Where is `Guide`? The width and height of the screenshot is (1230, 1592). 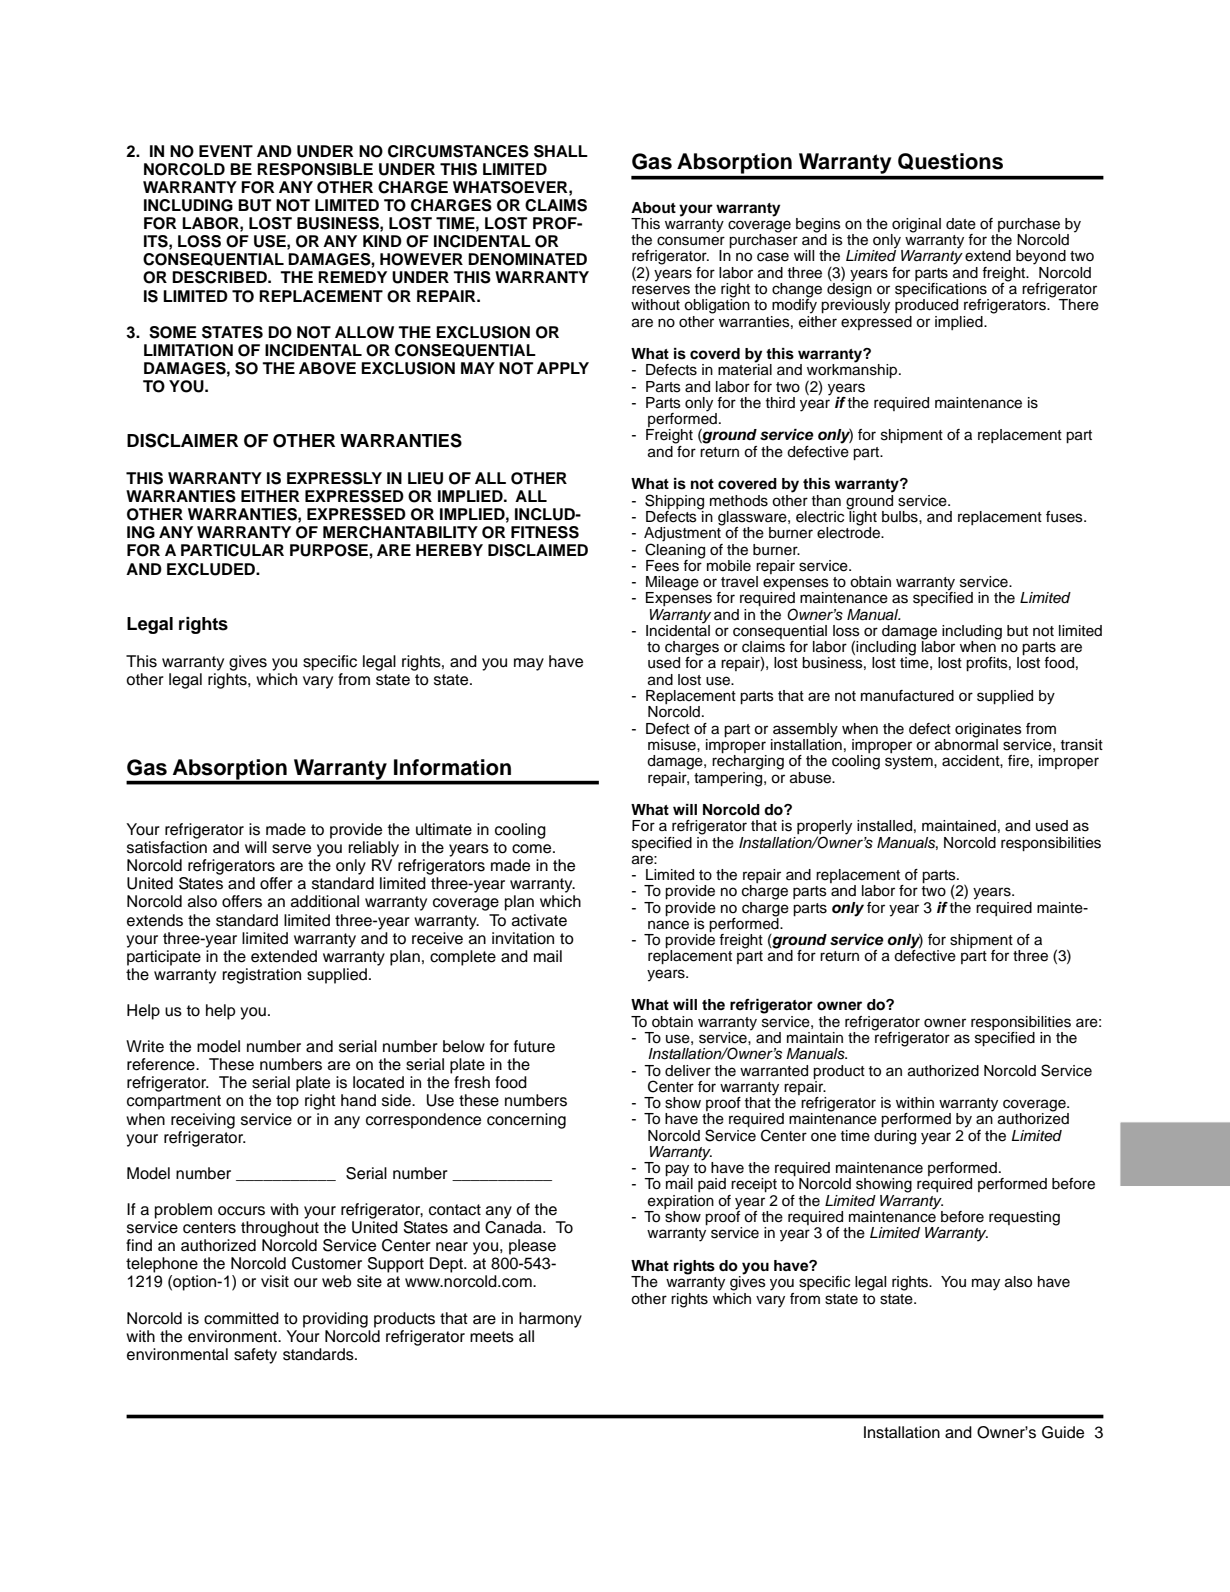 Guide is located at coordinates (1063, 1432).
